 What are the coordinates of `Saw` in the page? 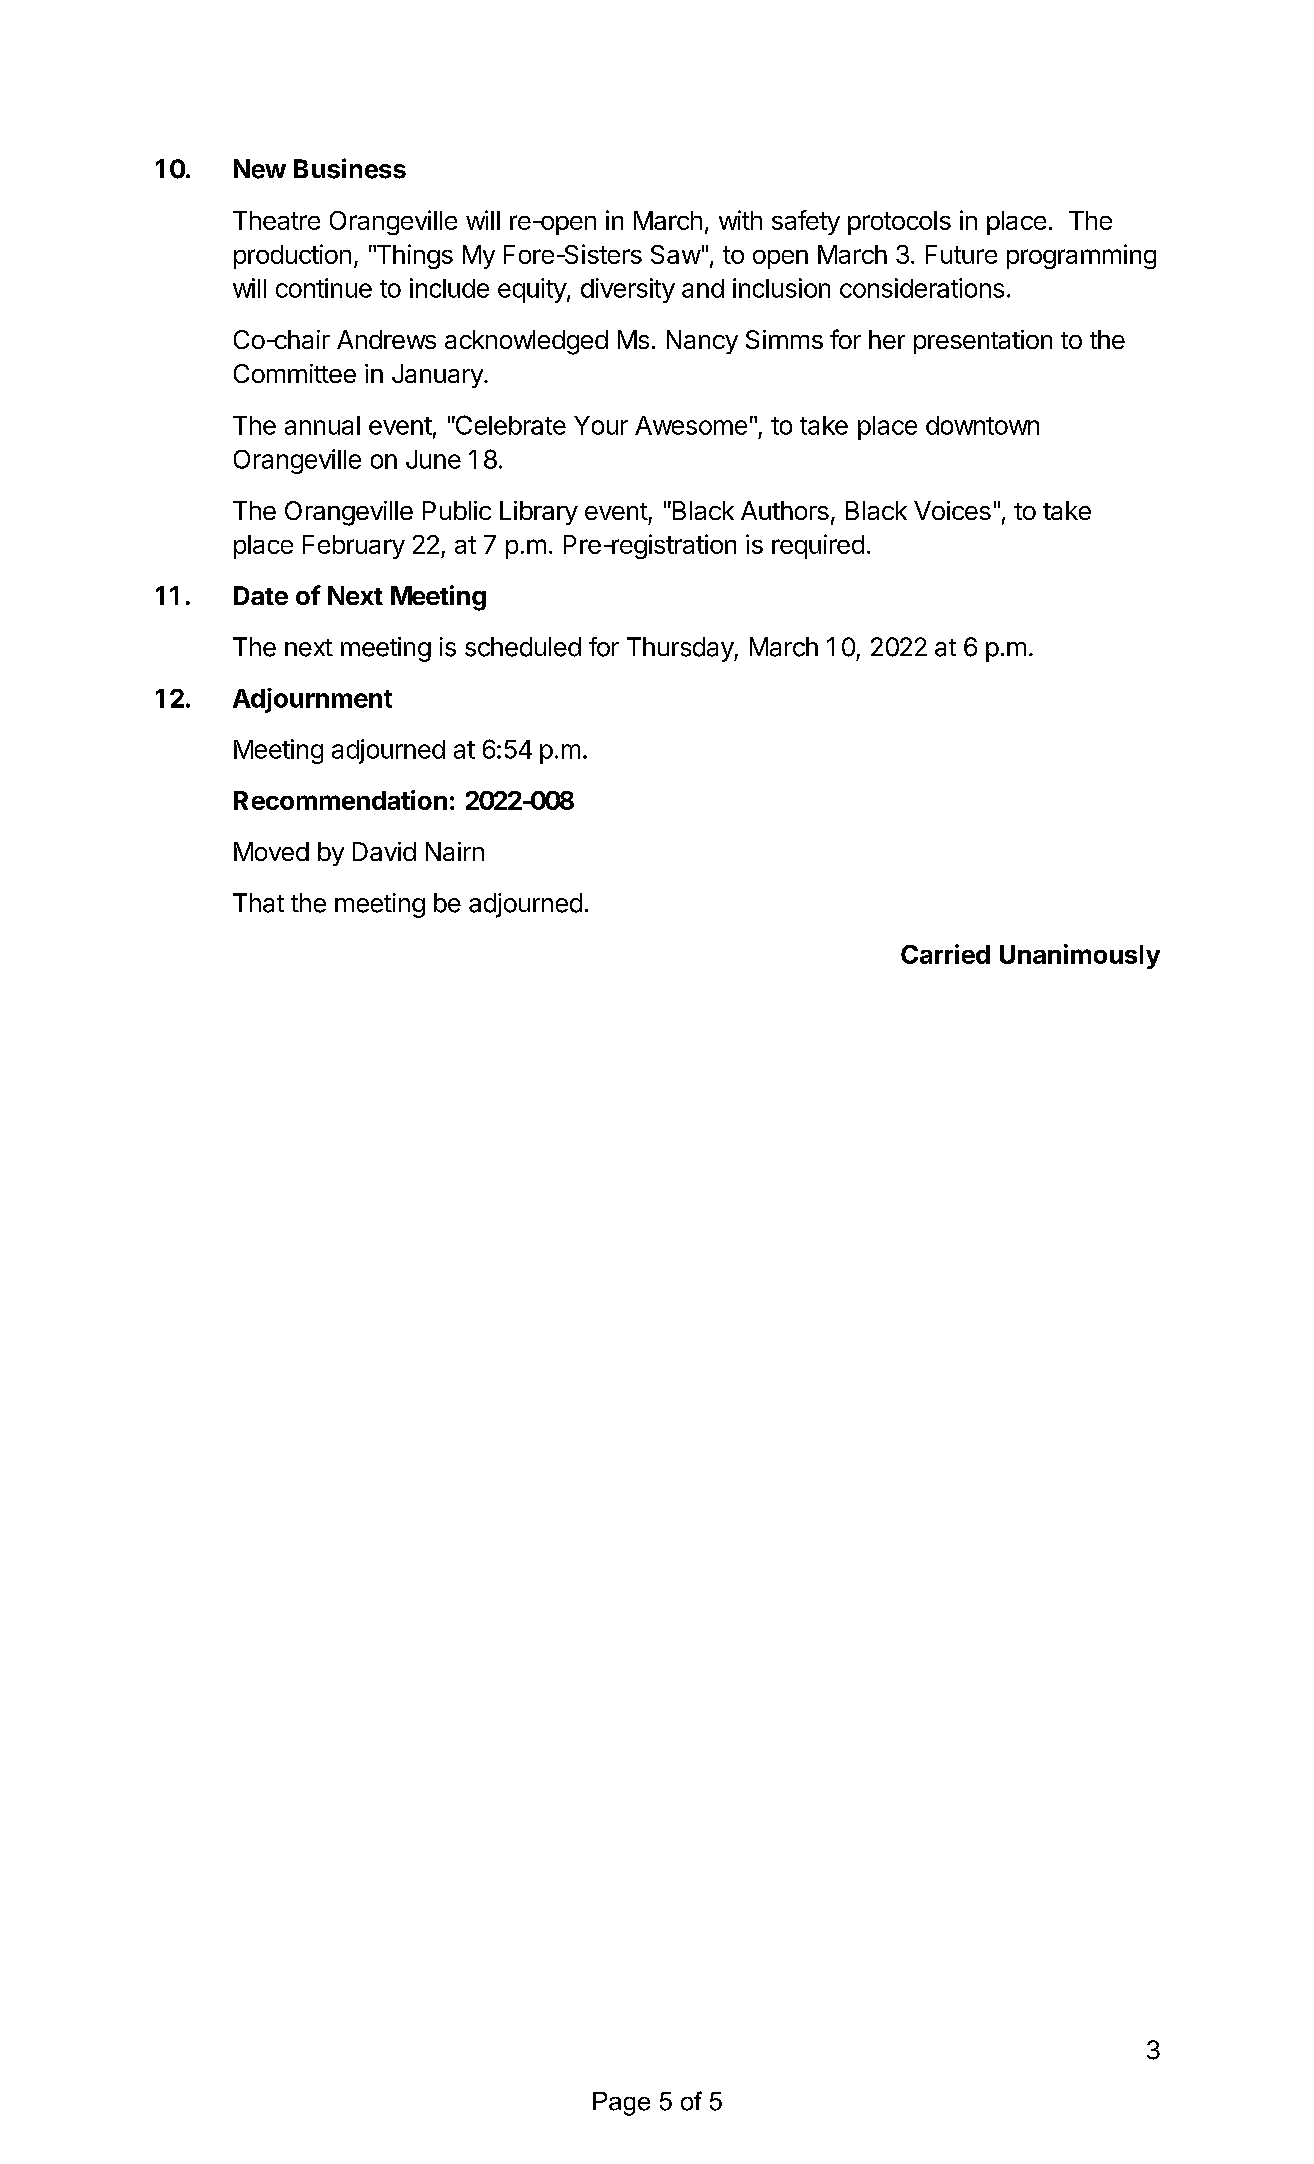 It's located at (676, 254).
